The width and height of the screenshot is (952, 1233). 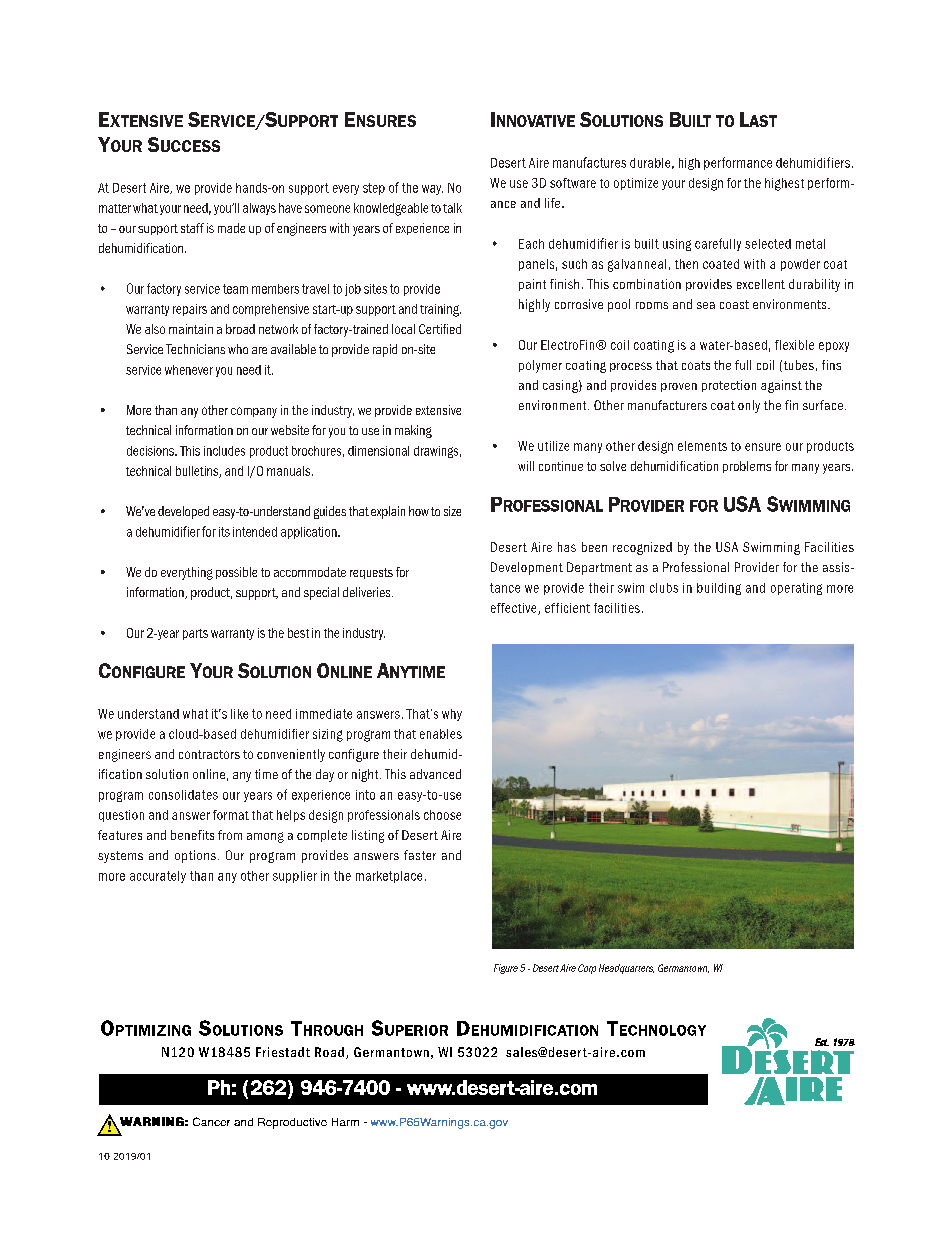 I want to click on talk, so click(x=452, y=208).
